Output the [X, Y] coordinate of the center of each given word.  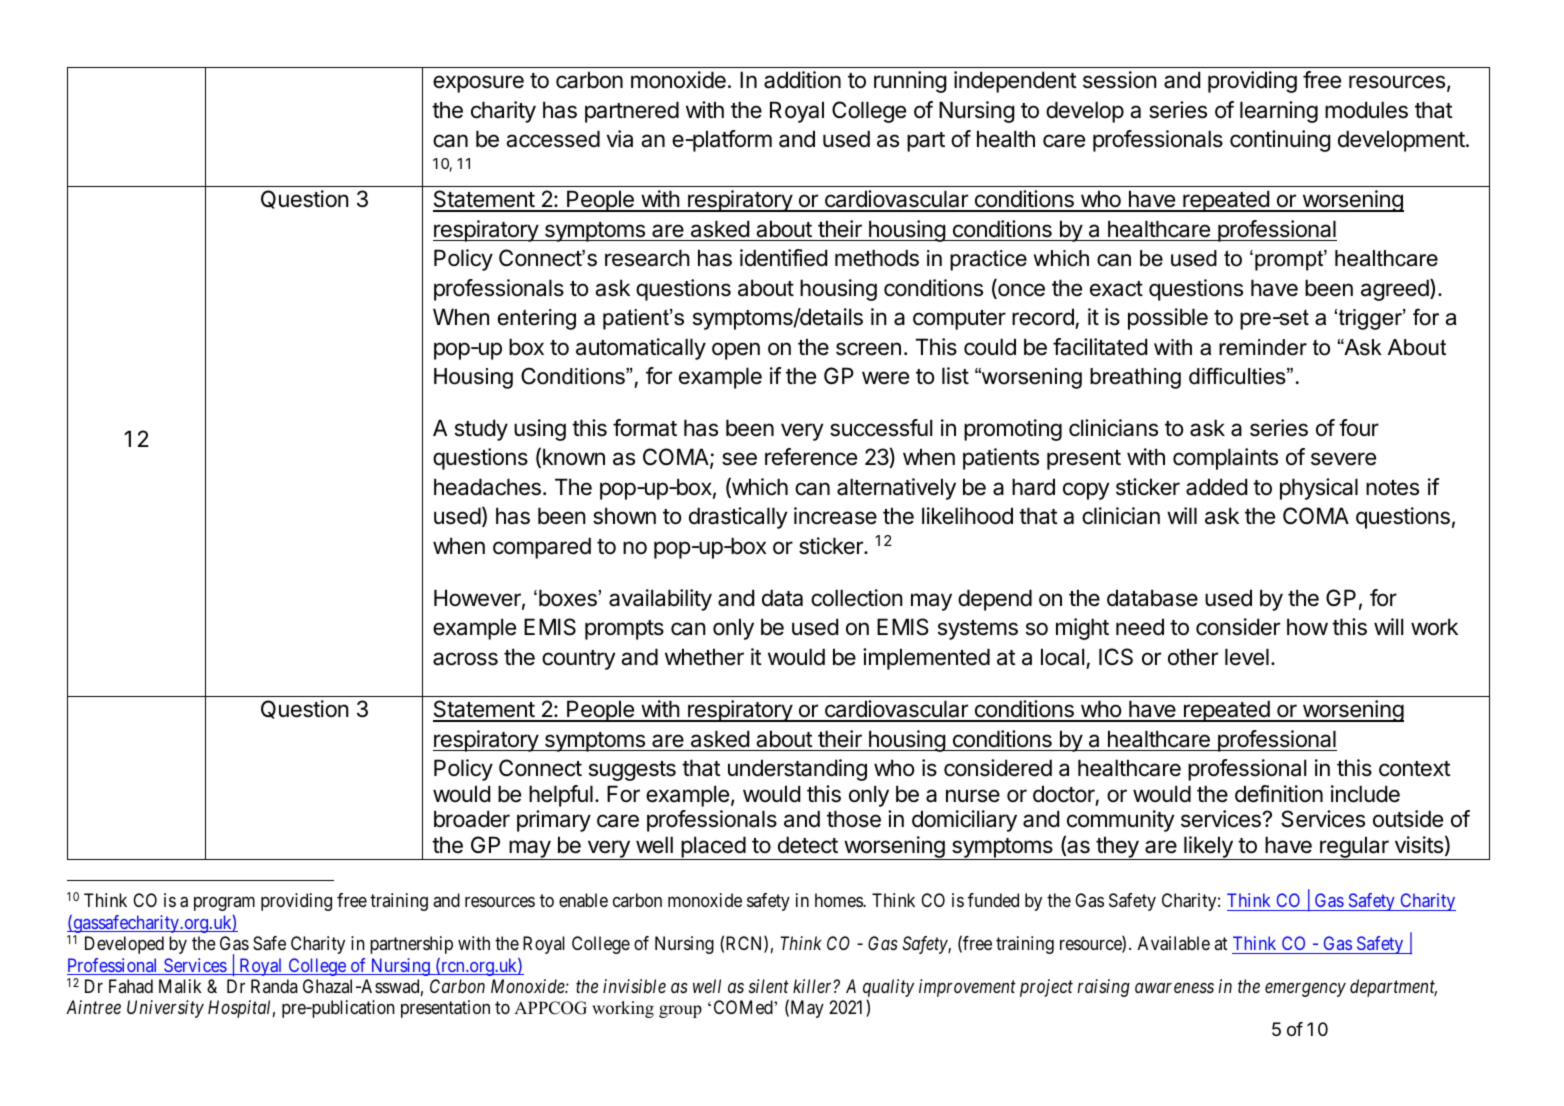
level [1247, 657]
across [465, 659]
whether [704, 657]
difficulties [1238, 376]
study [481, 430]
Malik [180, 986]
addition [802, 80]
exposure [478, 84]
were [885, 378]
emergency [1305, 990]
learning [1279, 112]
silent [769, 986]
